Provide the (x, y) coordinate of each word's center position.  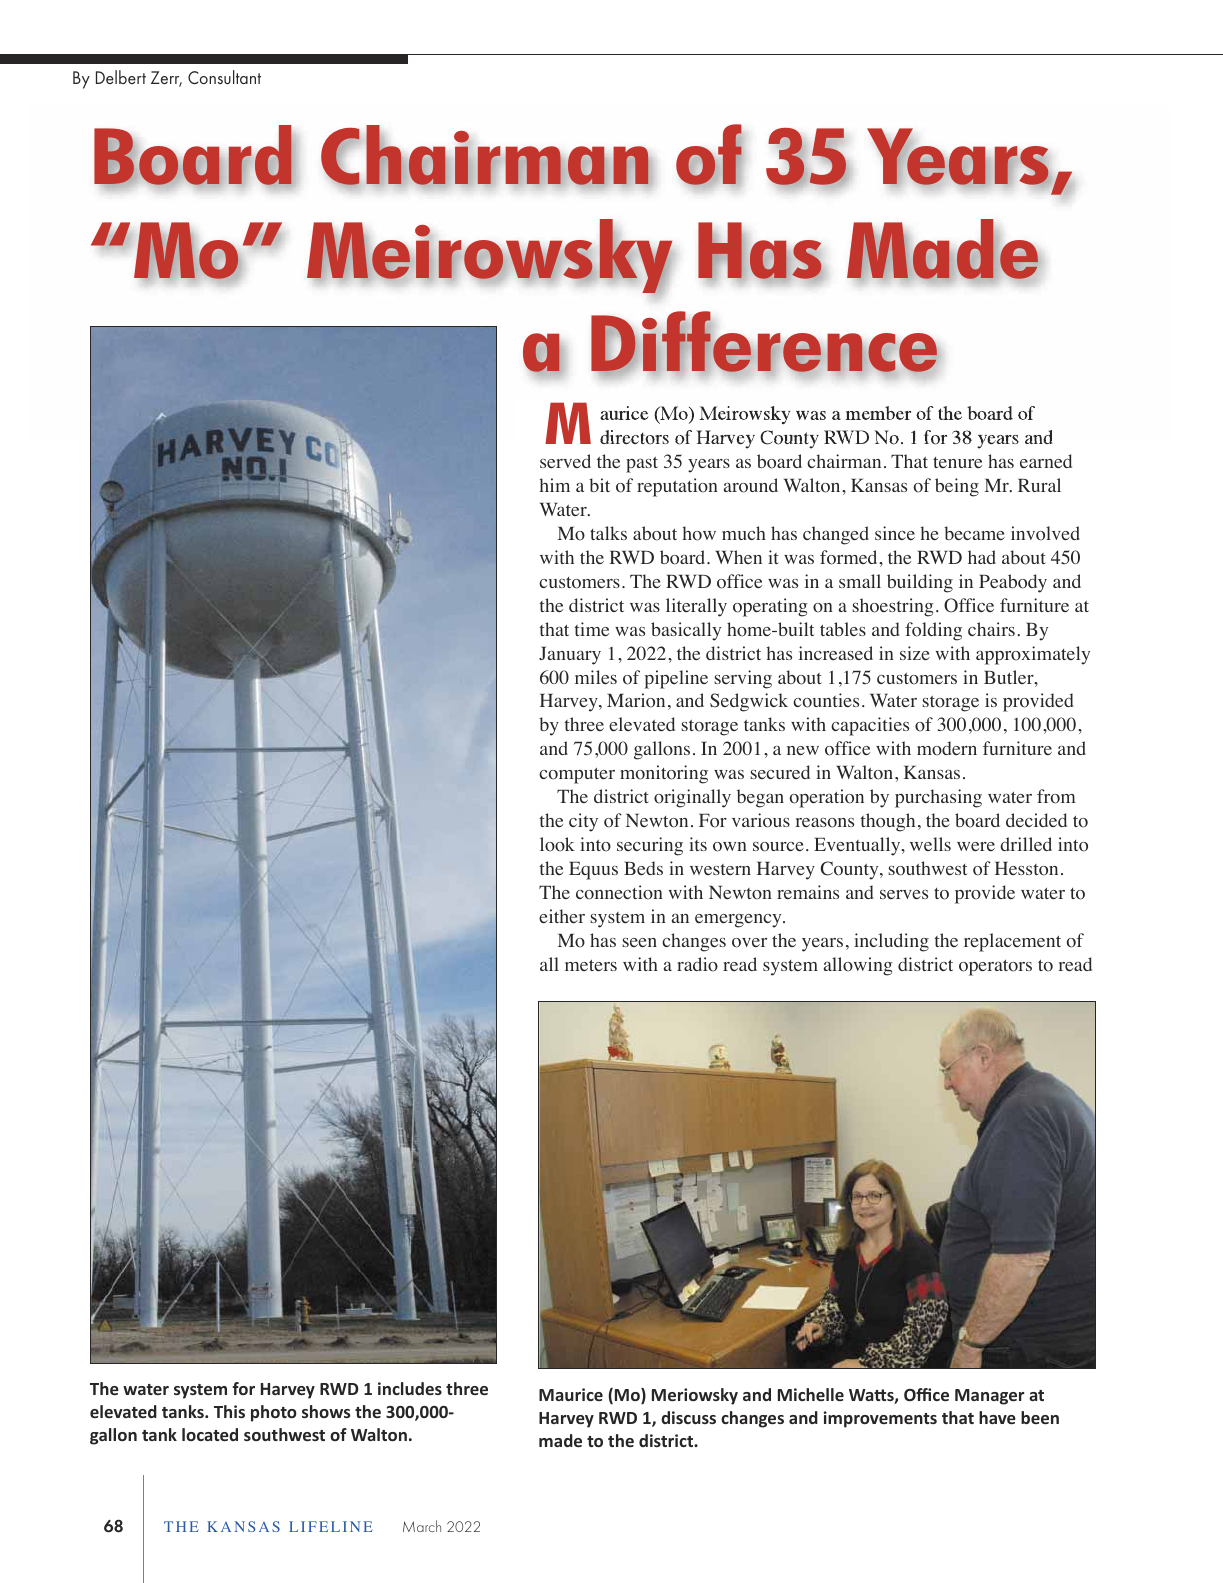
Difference (765, 343)
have (997, 1417)
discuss (688, 1417)
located (210, 1434)
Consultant (224, 77)
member (878, 413)
